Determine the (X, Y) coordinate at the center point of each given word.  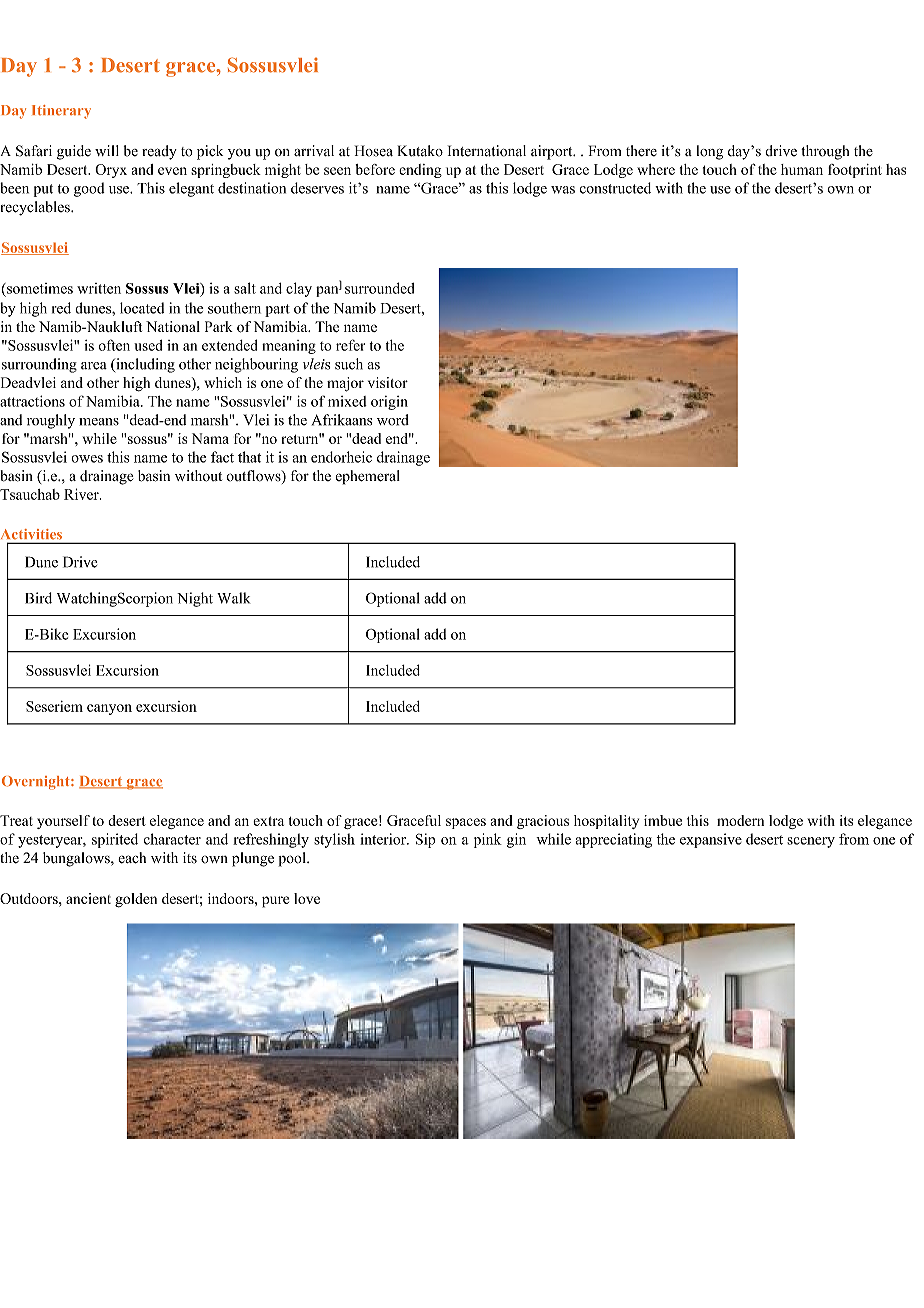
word (393, 420)
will (107, 150)
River (82, 494)
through (825, 152)
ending (420, 171)
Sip (425, 840)
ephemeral (367, 477)
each (132, 858)
